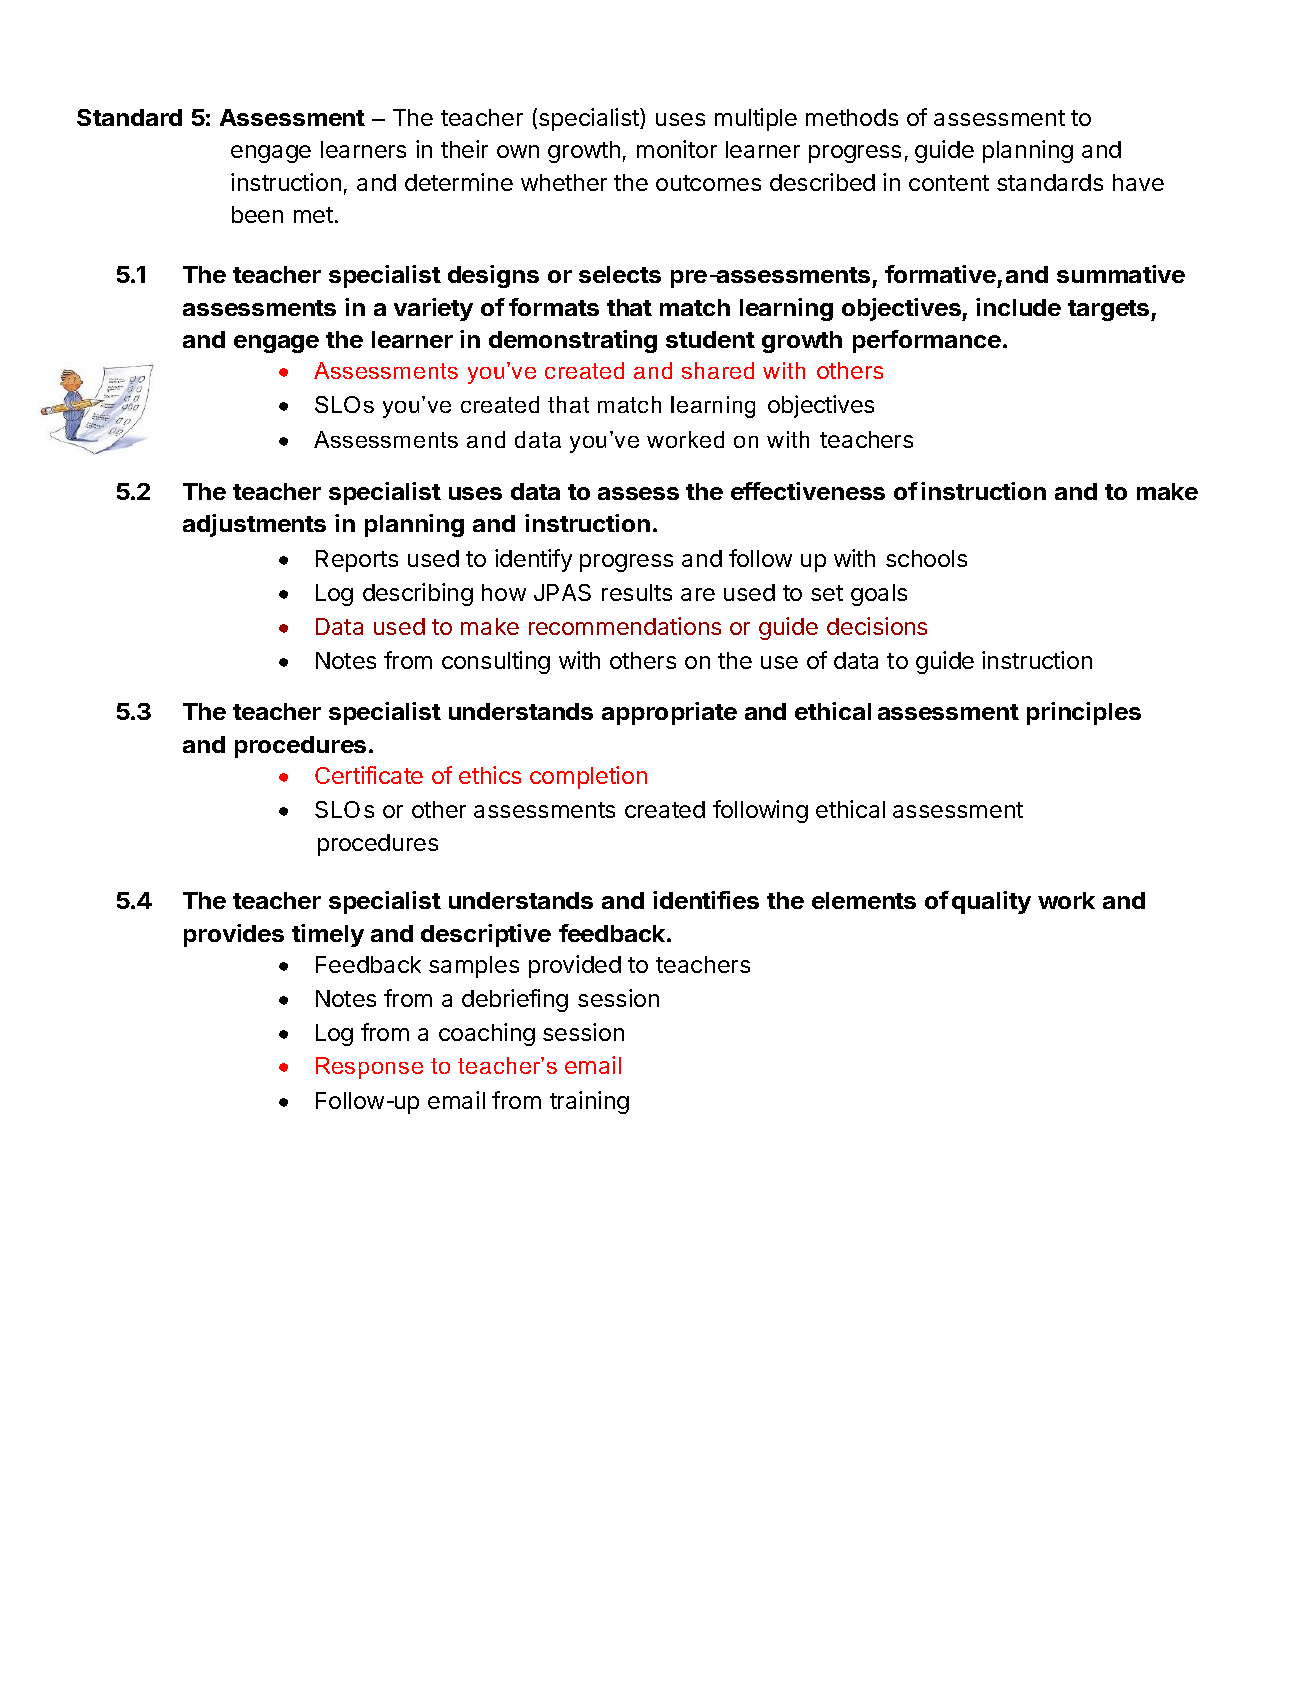  Describe the element at coordinates (589, 1102) in the image. I see `training` at that location.
